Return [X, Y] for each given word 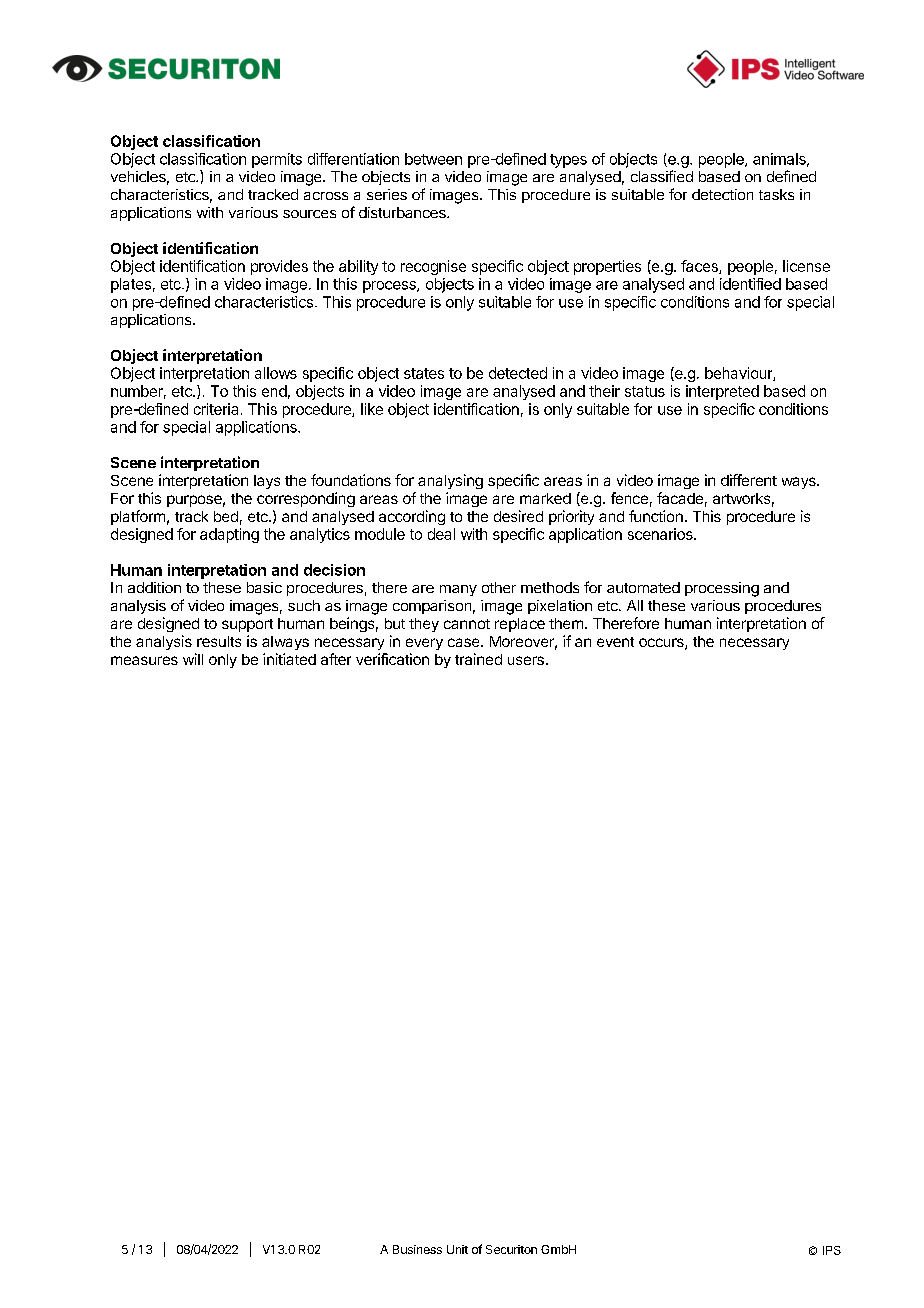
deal [441, 534]
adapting [229, 535]
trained [478, 659]
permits [277, 160]
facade [680, 498]
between [433, 159]
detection [722, 194]
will [193, 659]
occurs [662, 644]
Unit [457, 1249]
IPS [832, 1250]
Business [417, 1249]
